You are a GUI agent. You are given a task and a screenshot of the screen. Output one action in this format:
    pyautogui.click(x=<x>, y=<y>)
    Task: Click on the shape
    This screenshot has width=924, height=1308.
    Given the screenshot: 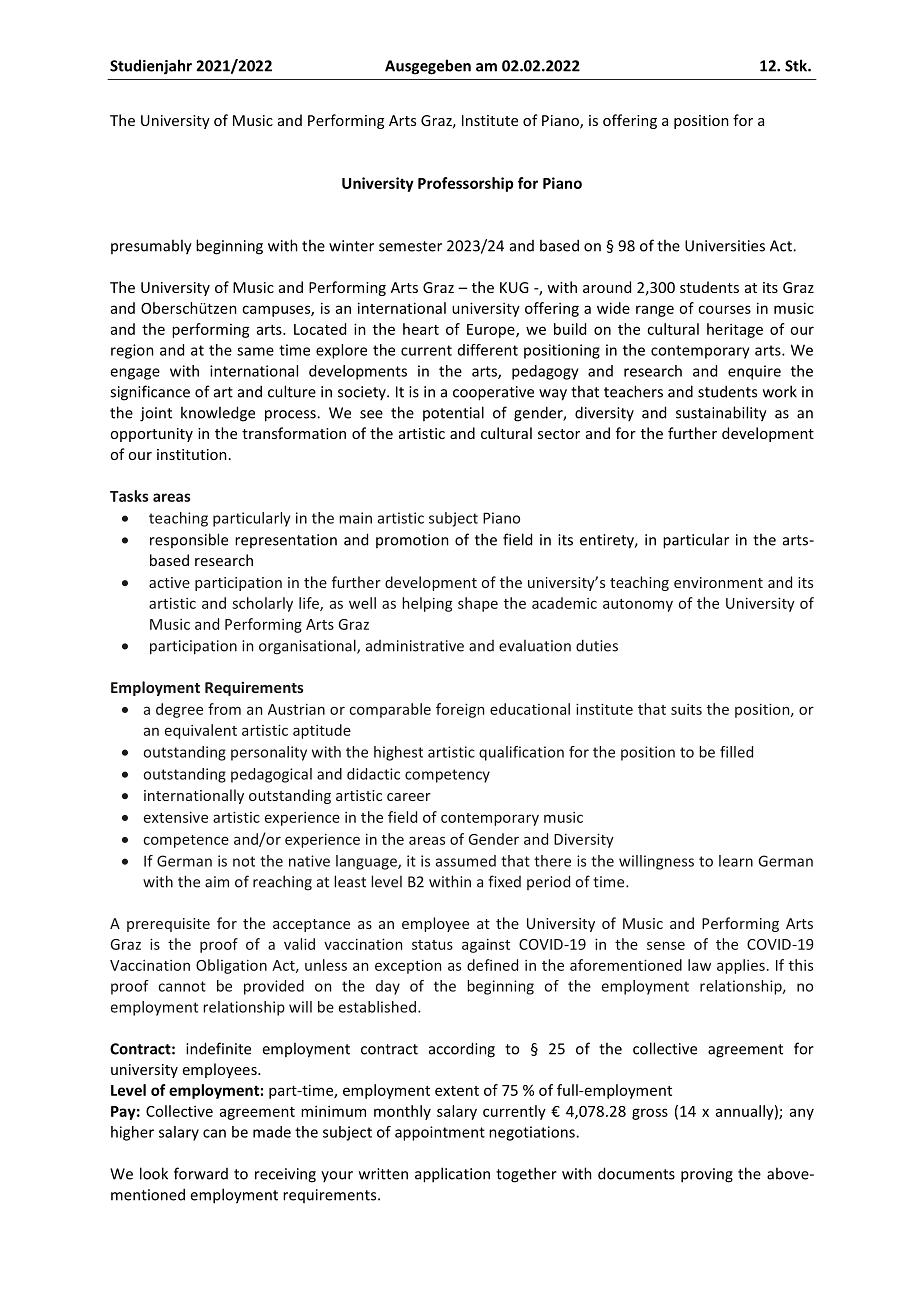 What is the action you would take?
    pyautogui.click(x=478, y=604)
